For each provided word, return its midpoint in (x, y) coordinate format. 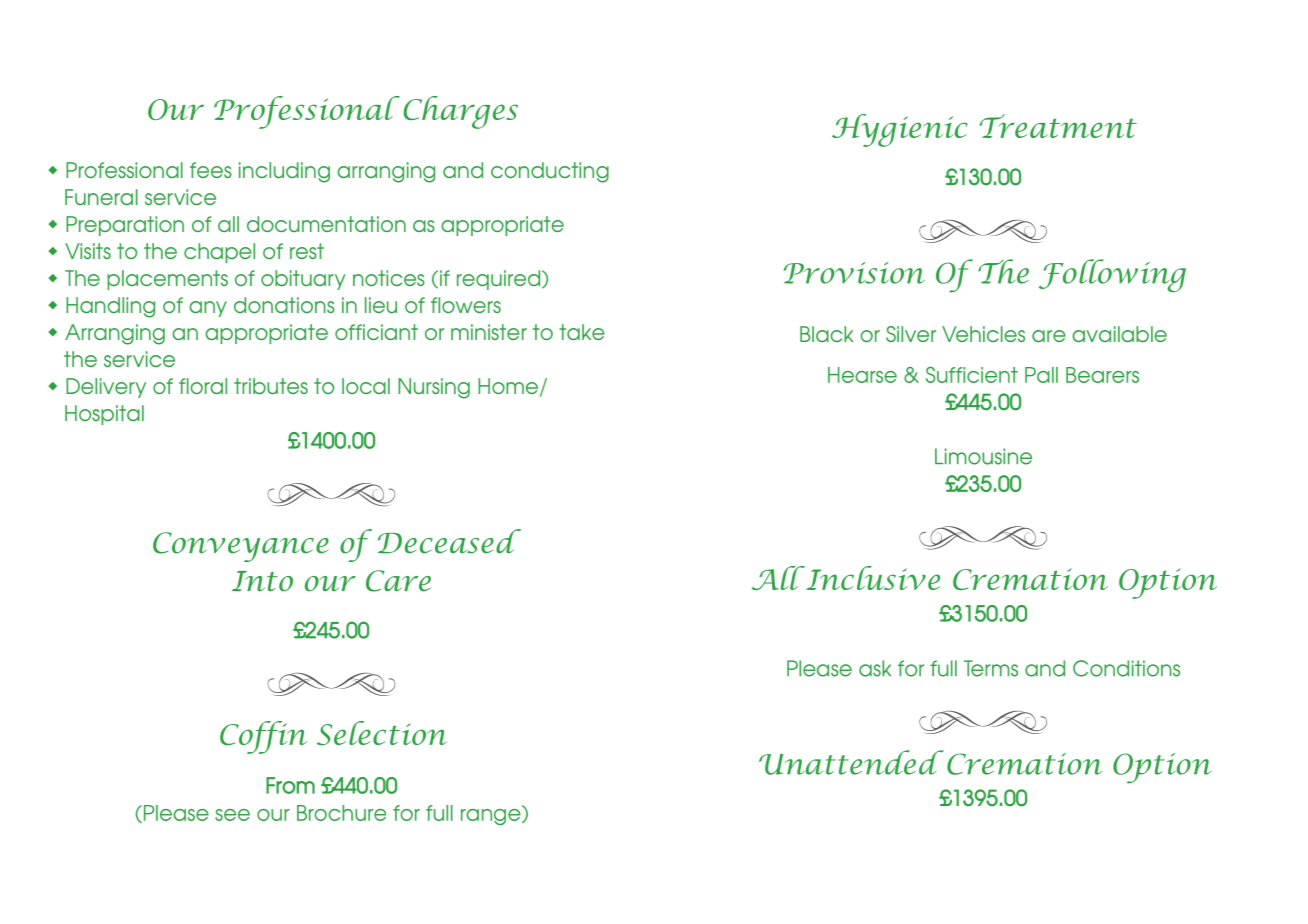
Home (508, 386)
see (232, 815)
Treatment (1058, 126)
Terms (991, 668)
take (582, 332)
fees (211, 170)
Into (262, 581)
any (208, 309)
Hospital (104, 415)
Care (398, 581)
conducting (550, 172)
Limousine (983, 456)
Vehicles (983, 334)
